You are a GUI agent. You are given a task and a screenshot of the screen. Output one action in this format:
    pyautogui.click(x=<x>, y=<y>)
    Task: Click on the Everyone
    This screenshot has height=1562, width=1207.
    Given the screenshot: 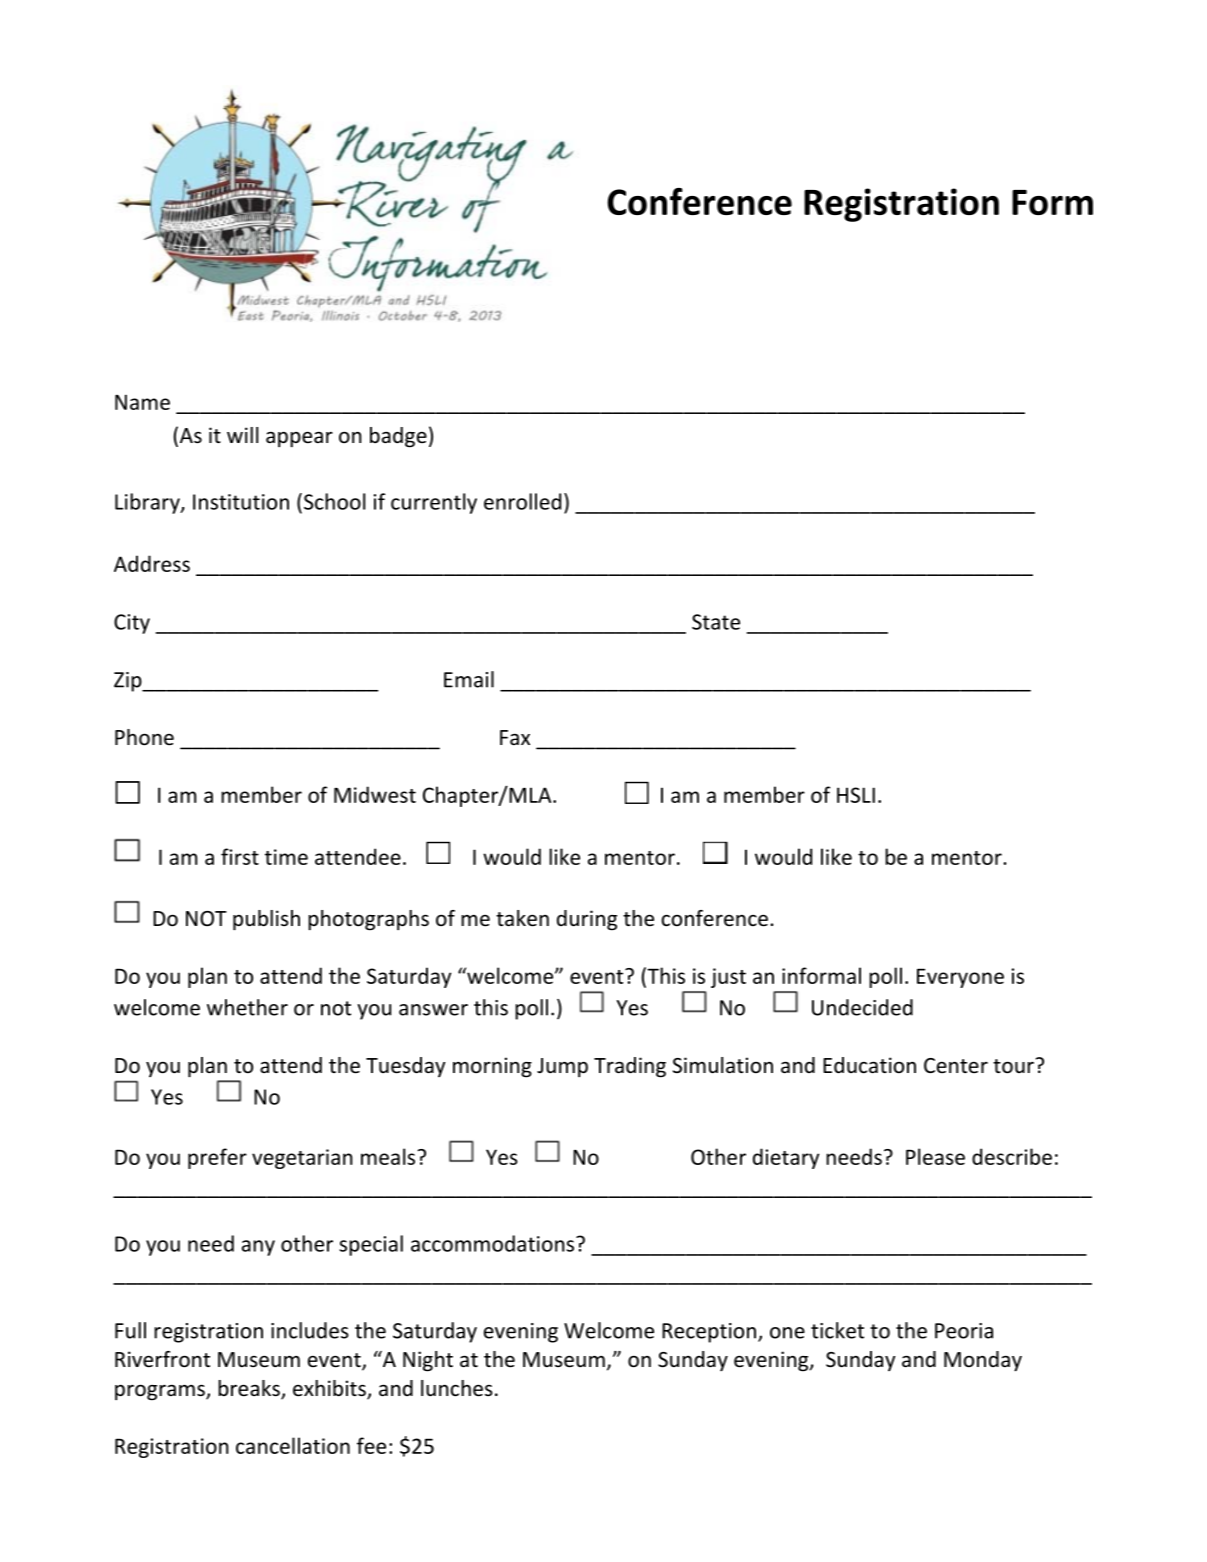 What is the action you would take?
    pyautogui.click(x=960, y=978)
